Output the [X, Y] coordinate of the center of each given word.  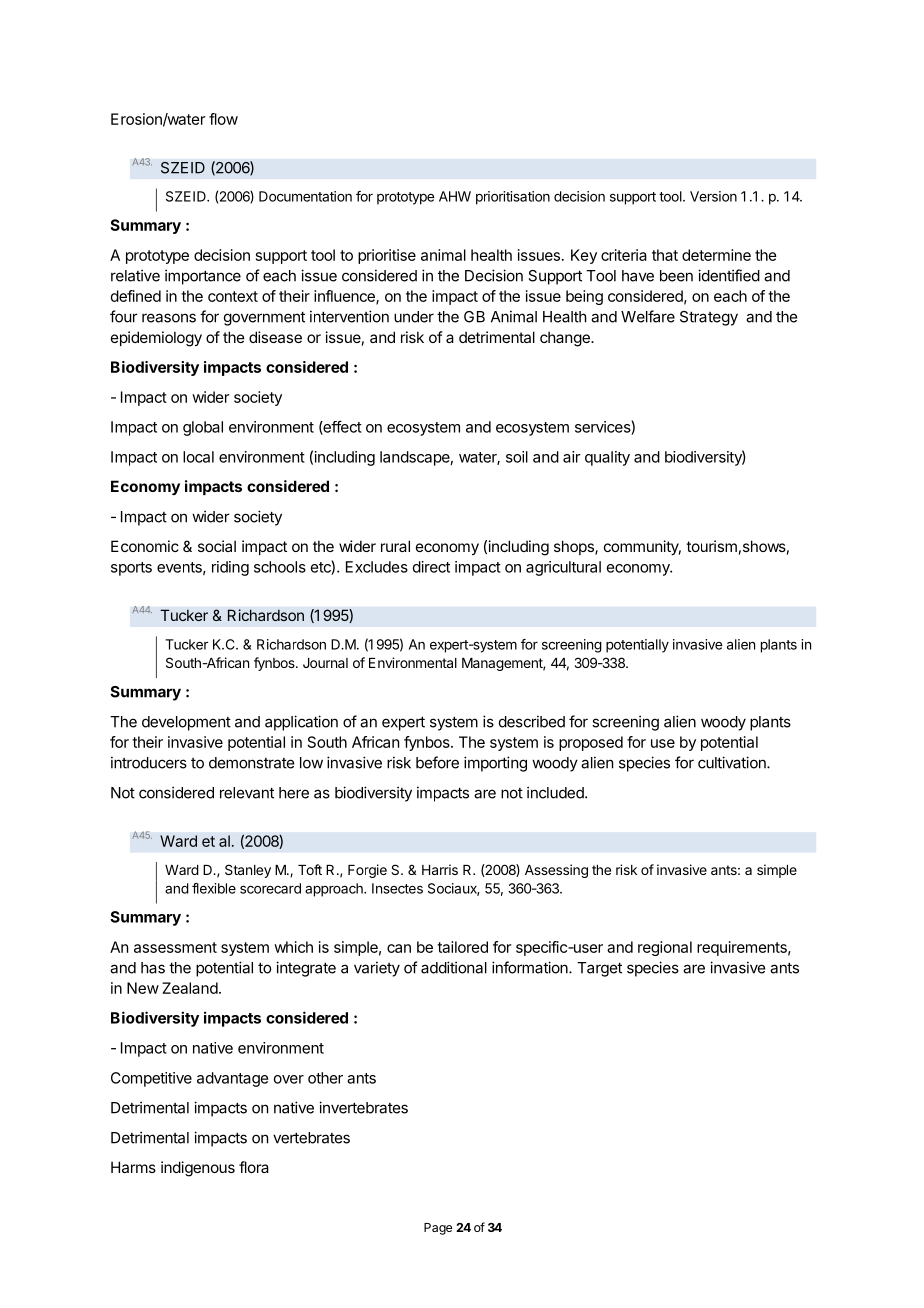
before [437, 762]
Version [713, 196]
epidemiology [156, 339]
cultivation [733, 762]
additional [454, 967]
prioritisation [513, 198]
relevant [247, 793]
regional [665, 948]
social [217, 546]
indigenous [198, 1169]
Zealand [190, 988]
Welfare [648, 316]
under [414, 317]
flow [223, 119]
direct [431, 567]
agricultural [563, 568]
